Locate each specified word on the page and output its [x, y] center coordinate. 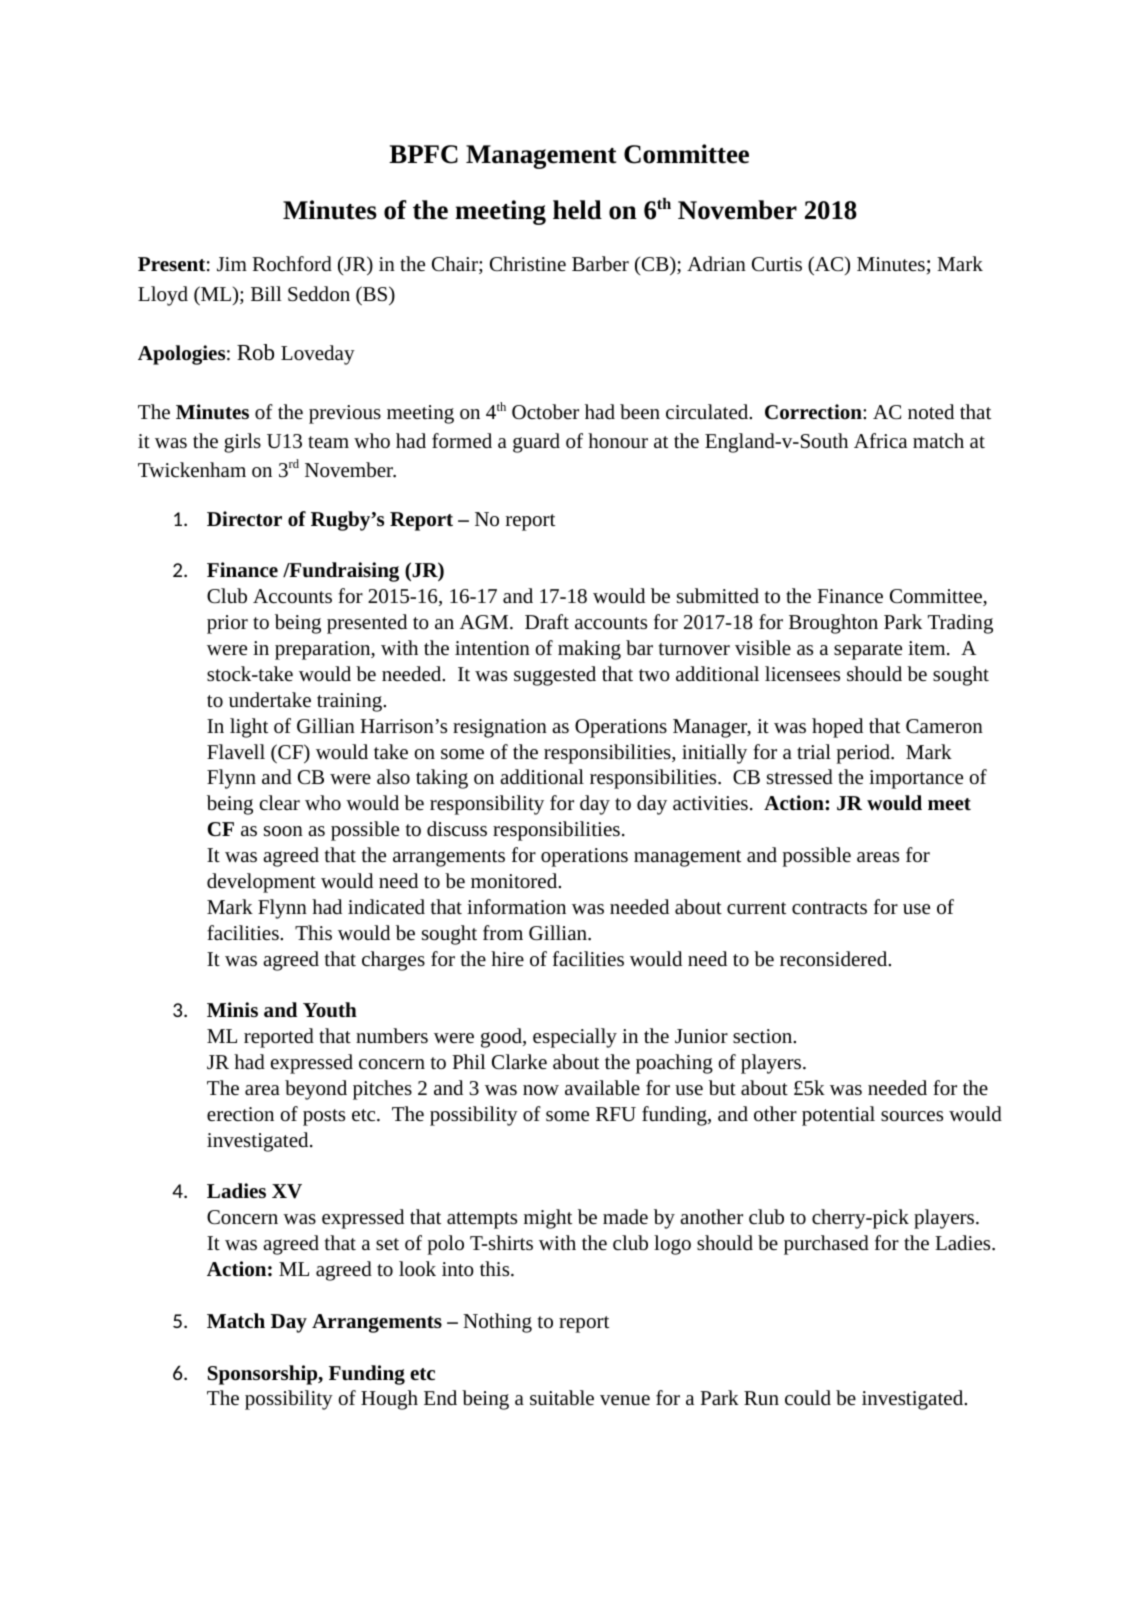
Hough [389, 1400]
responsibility [487, 805]
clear [280, 802]
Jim [232, 264]
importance [916, 779]
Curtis [777, 264]
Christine [528, 263]
